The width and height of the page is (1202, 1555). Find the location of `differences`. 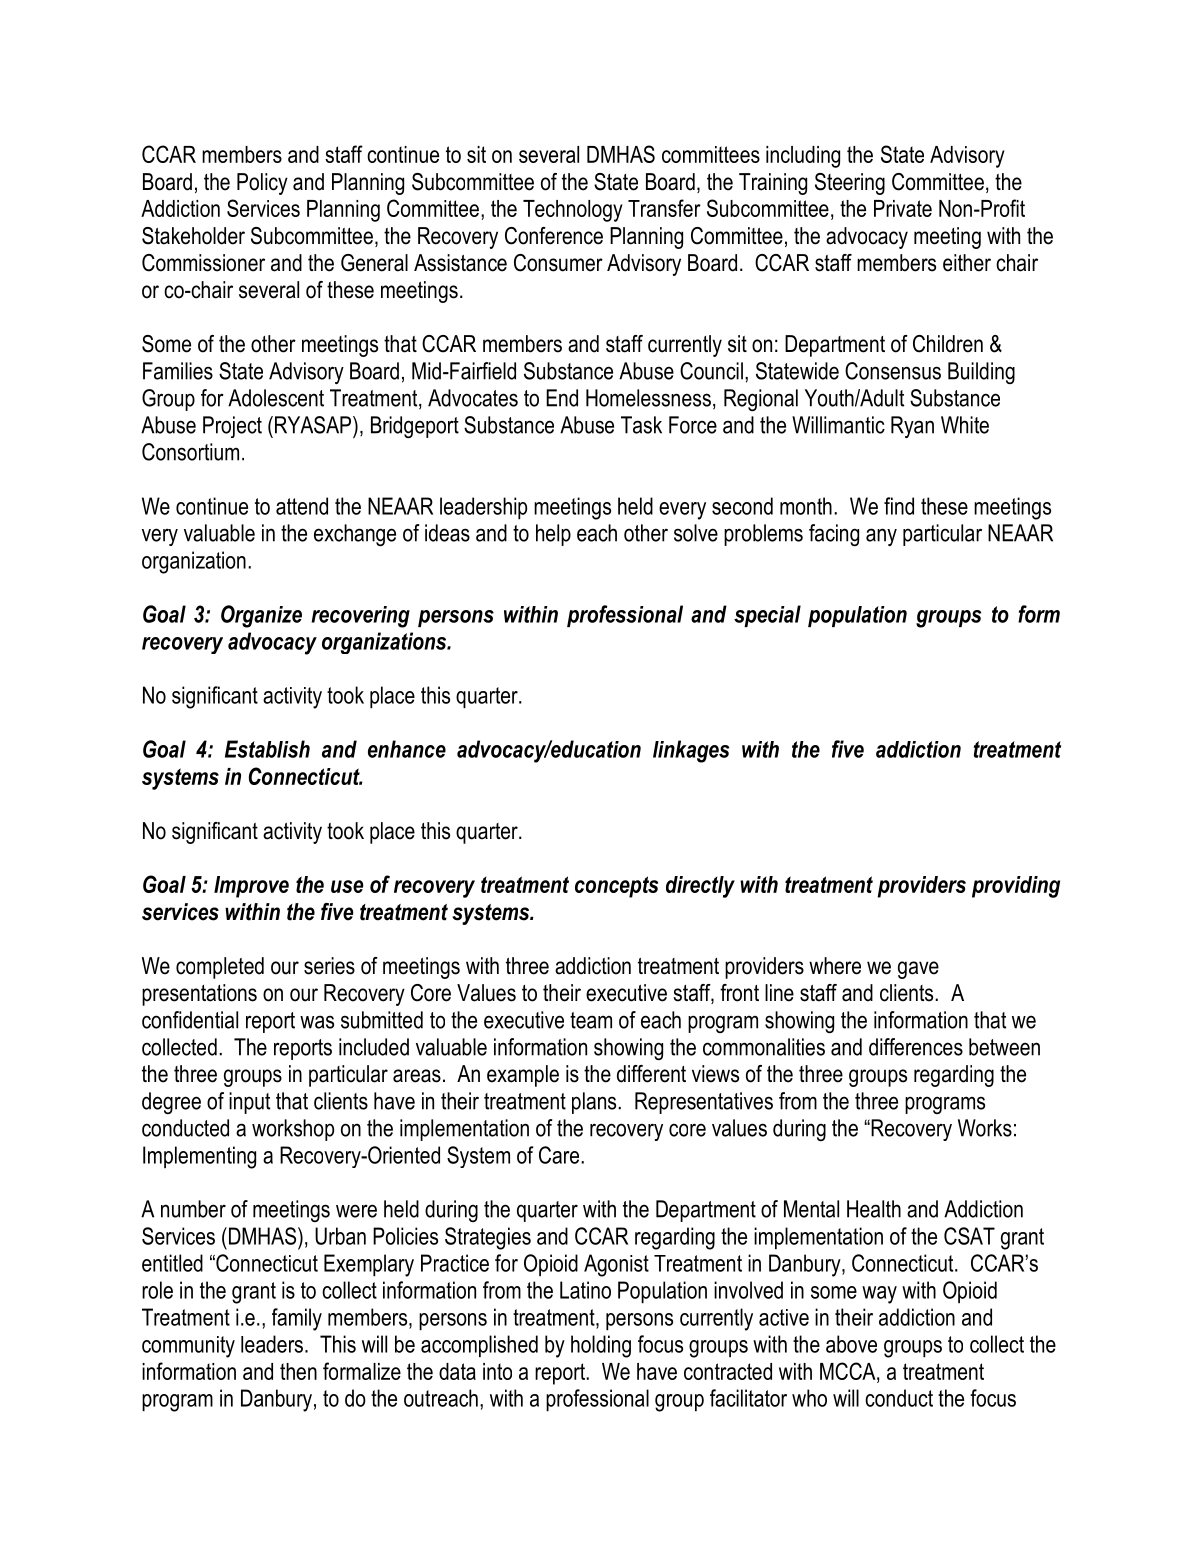

differences is located at coordinates (916, 1047).
